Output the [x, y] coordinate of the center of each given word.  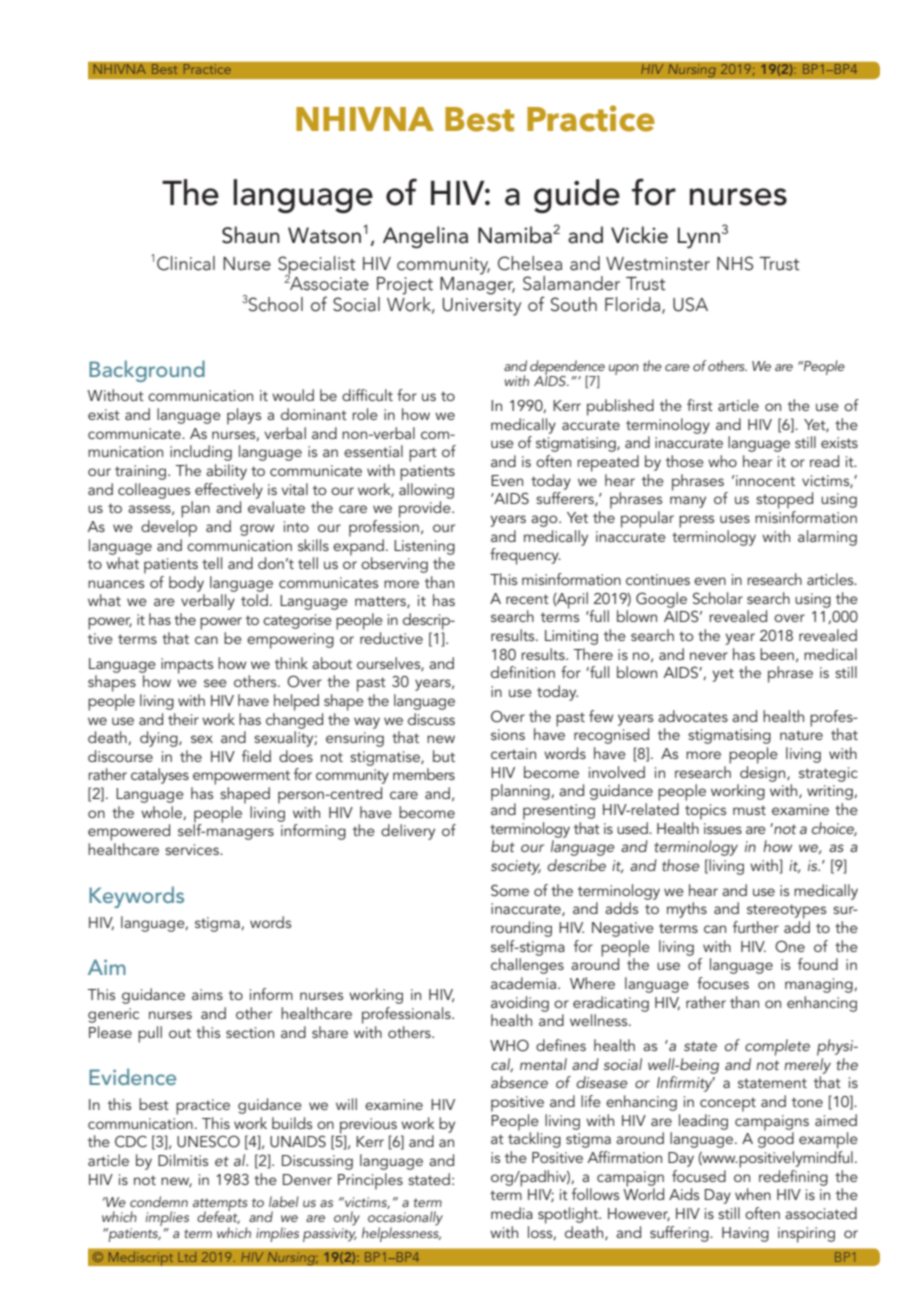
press [696, 521]
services [193, 849]
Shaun [251, 235]
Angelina [425, 237]
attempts [220, 1205]
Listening [424, 547]
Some [510, 890]
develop [169, 528]
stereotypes [786, 911]
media [512, 1213]
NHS [735, 263]
